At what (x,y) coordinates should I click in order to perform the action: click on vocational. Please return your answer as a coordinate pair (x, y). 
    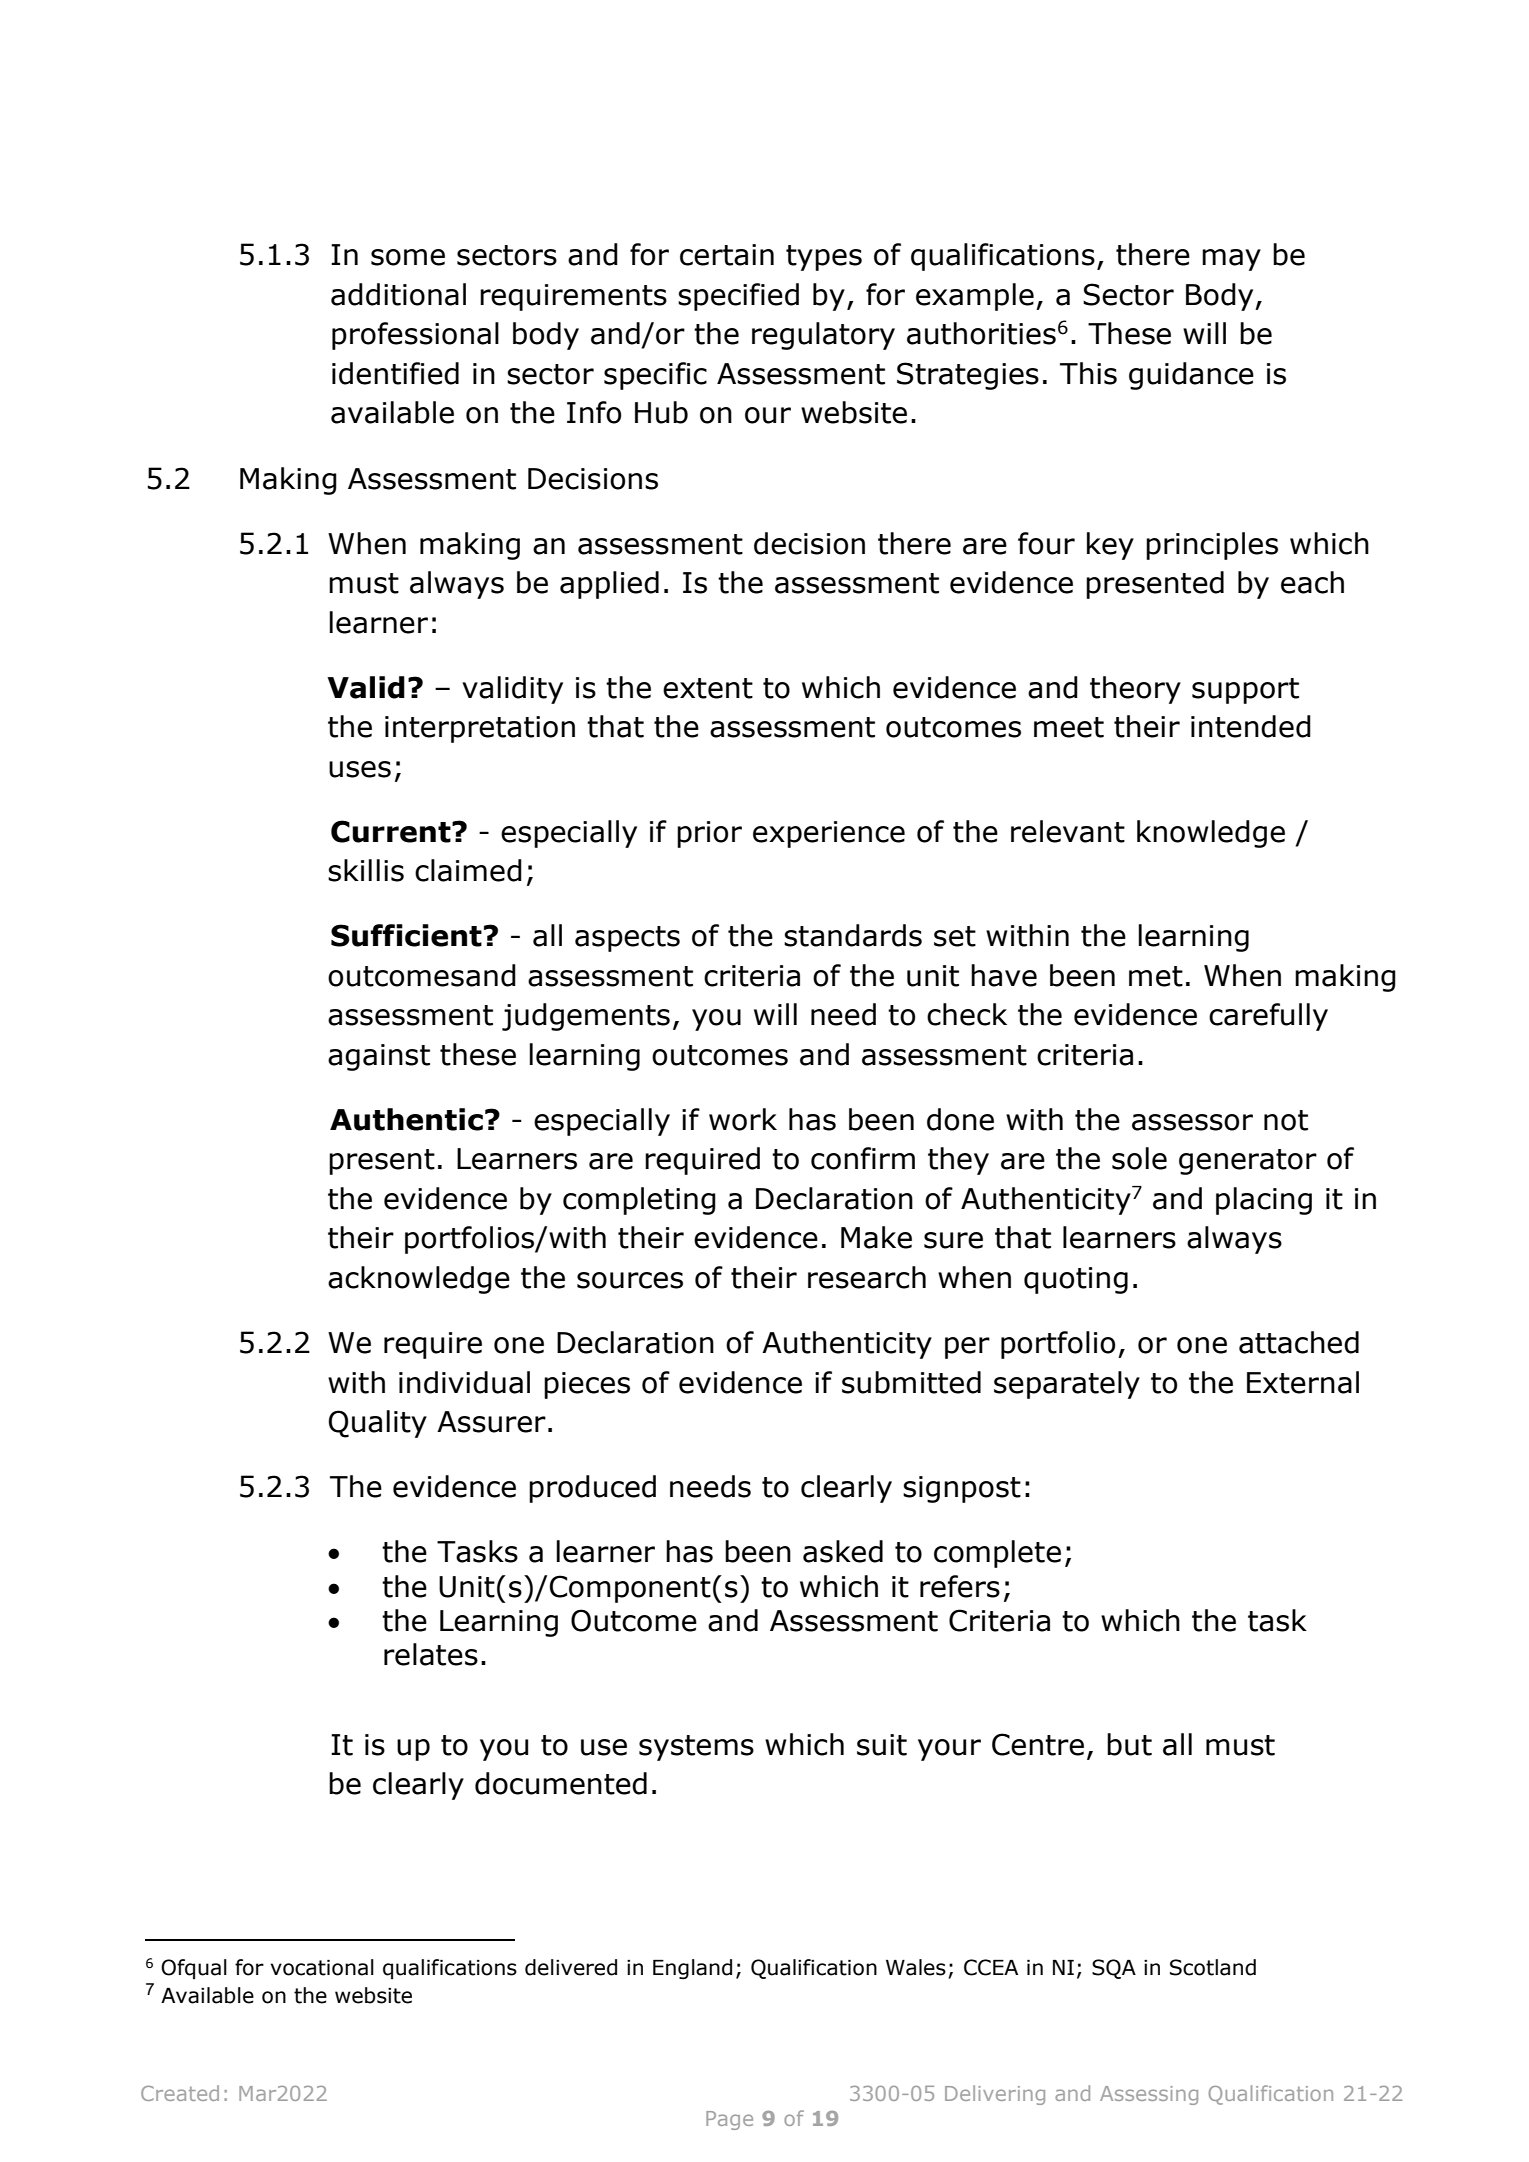
    Looking at the image, I should click on (322, 1967).
